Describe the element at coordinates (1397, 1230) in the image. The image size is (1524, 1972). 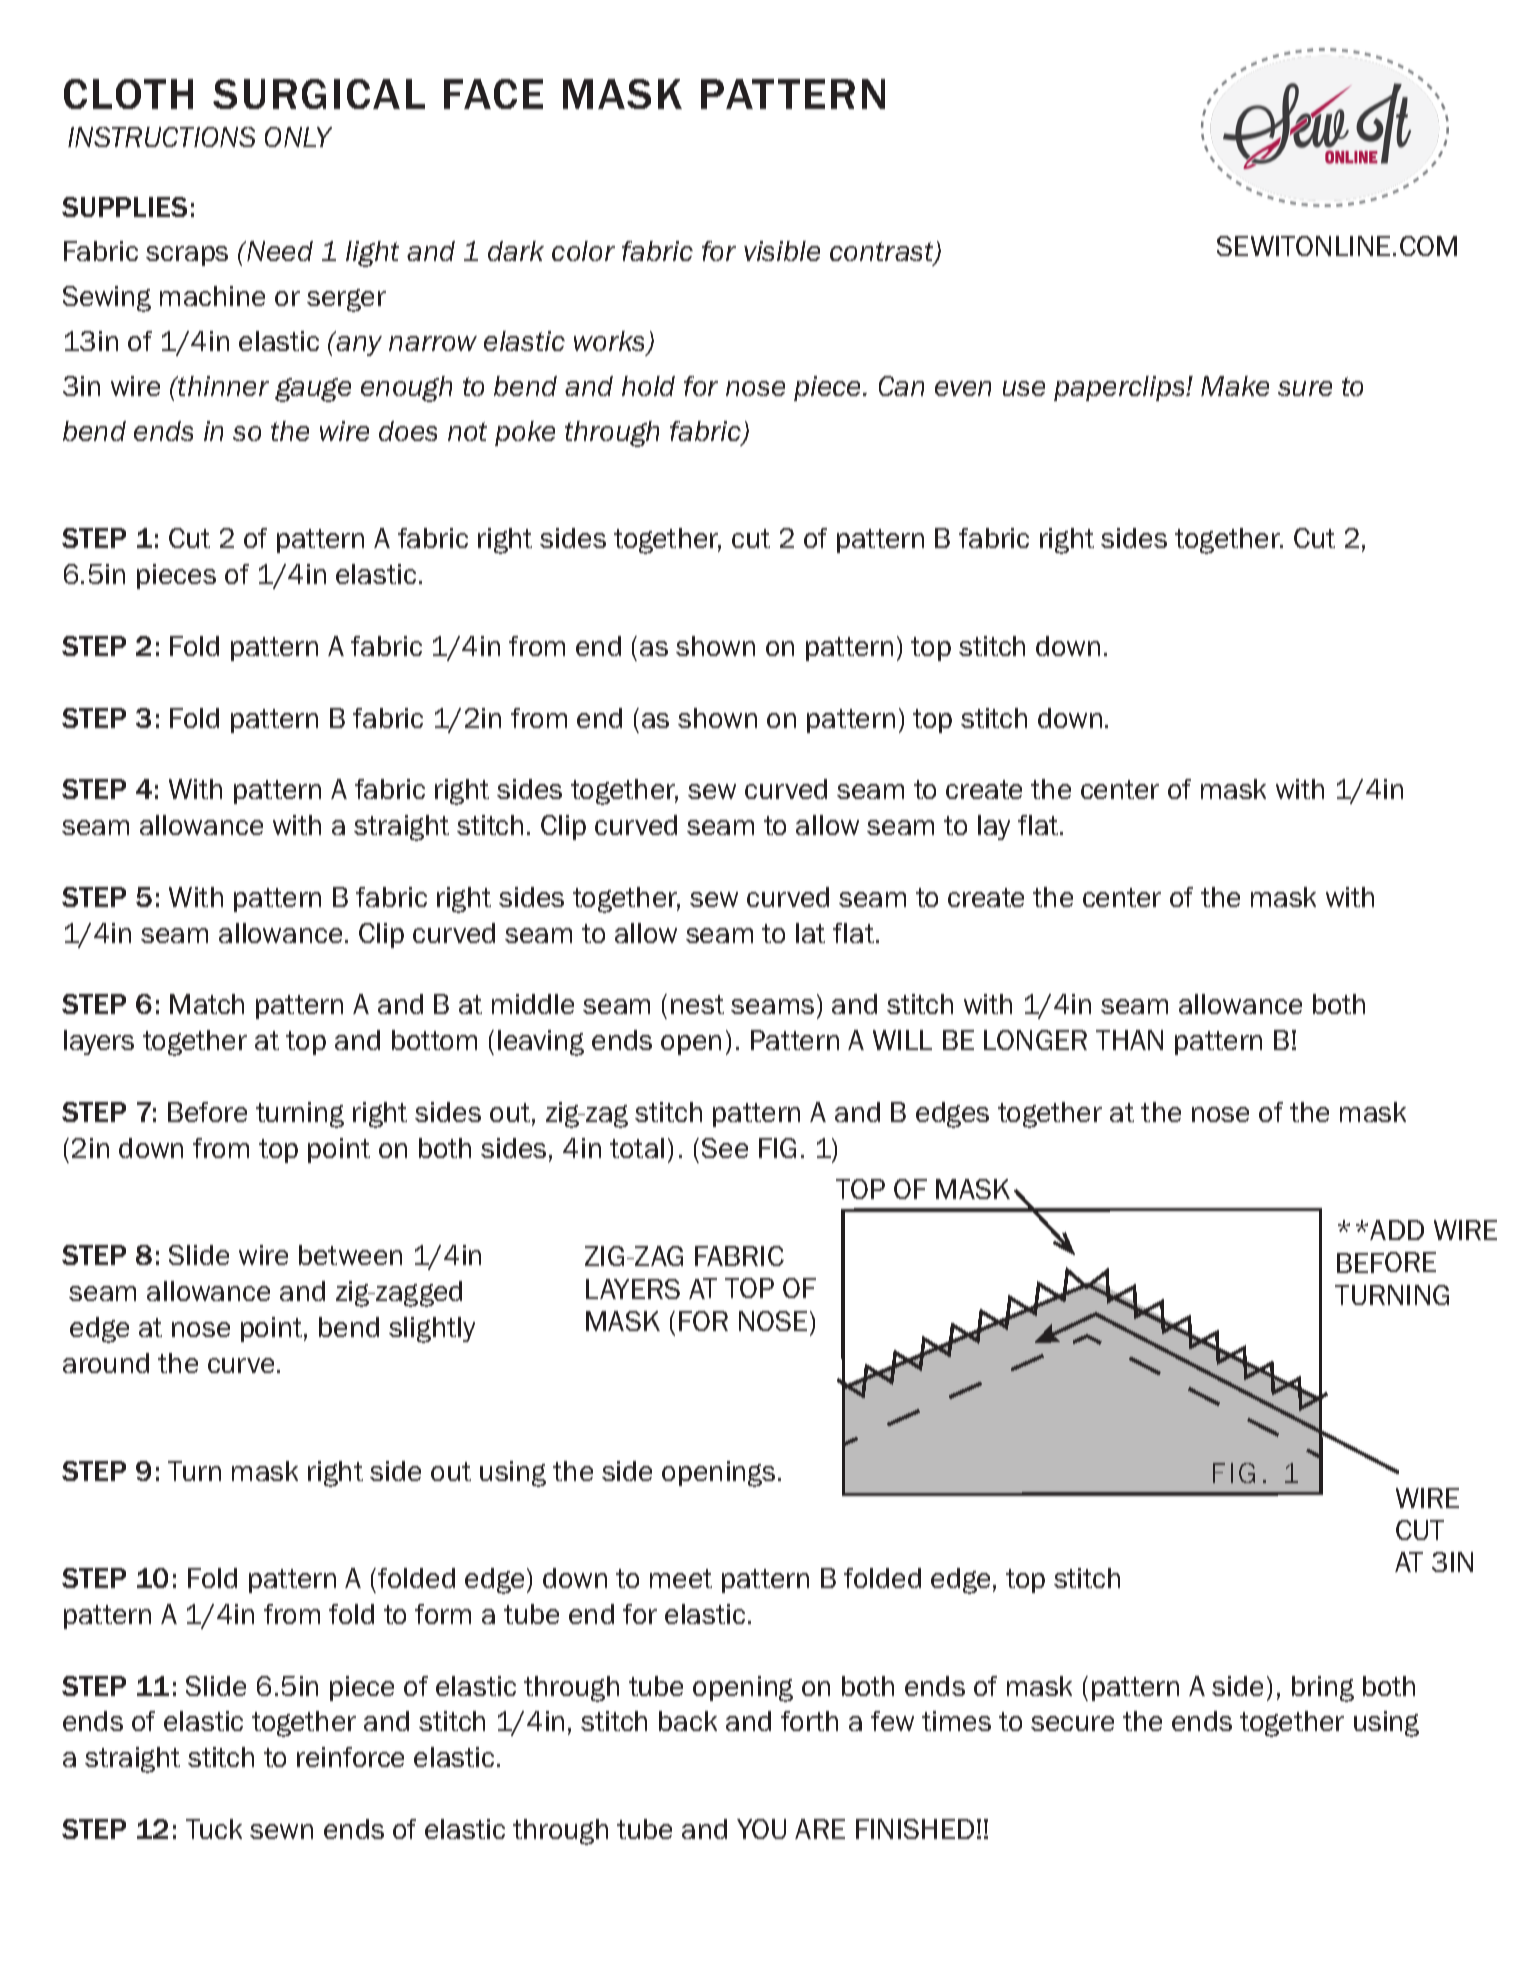
I see `ADD` at that location.
